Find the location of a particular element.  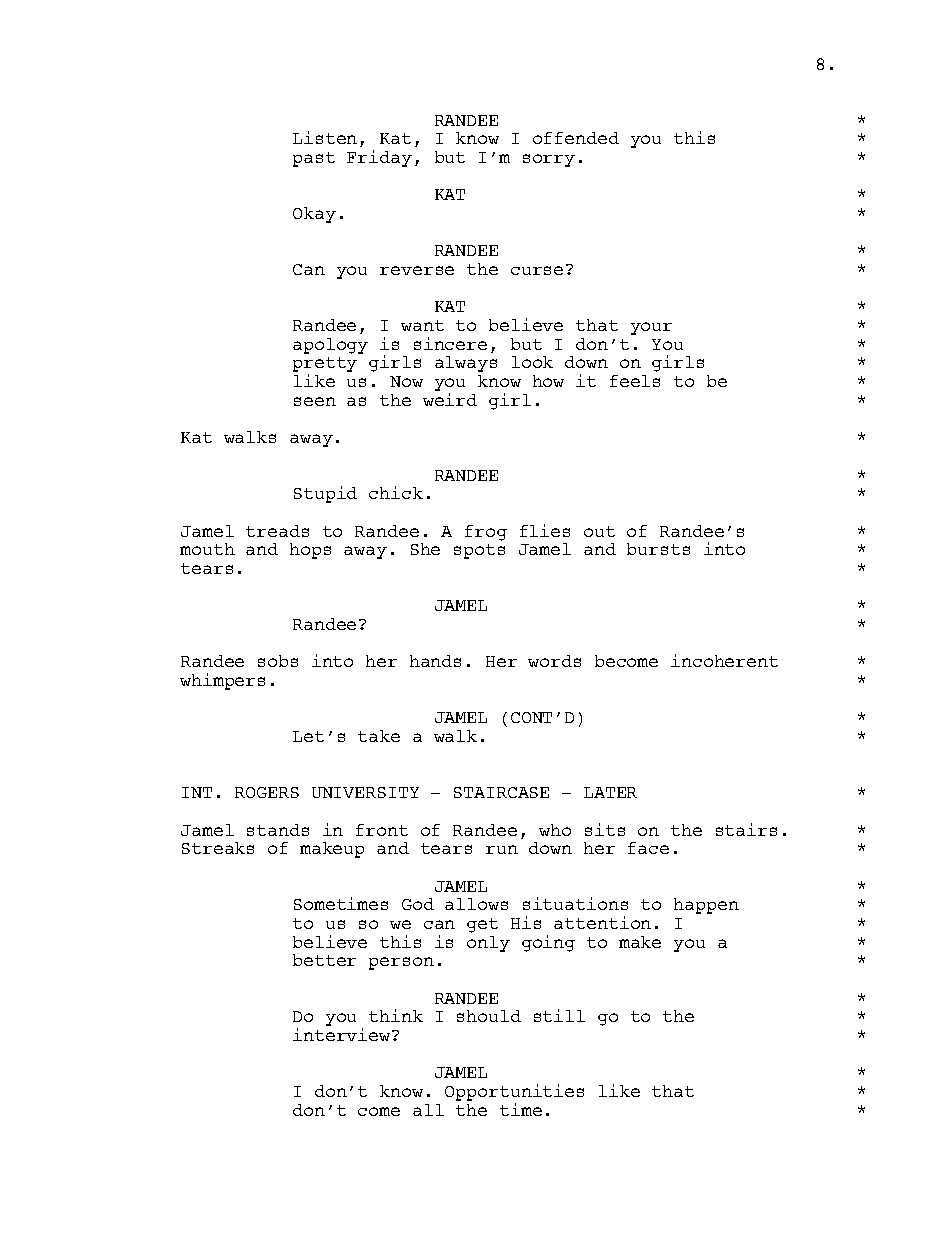

past is located at coordinates (314, 159).
